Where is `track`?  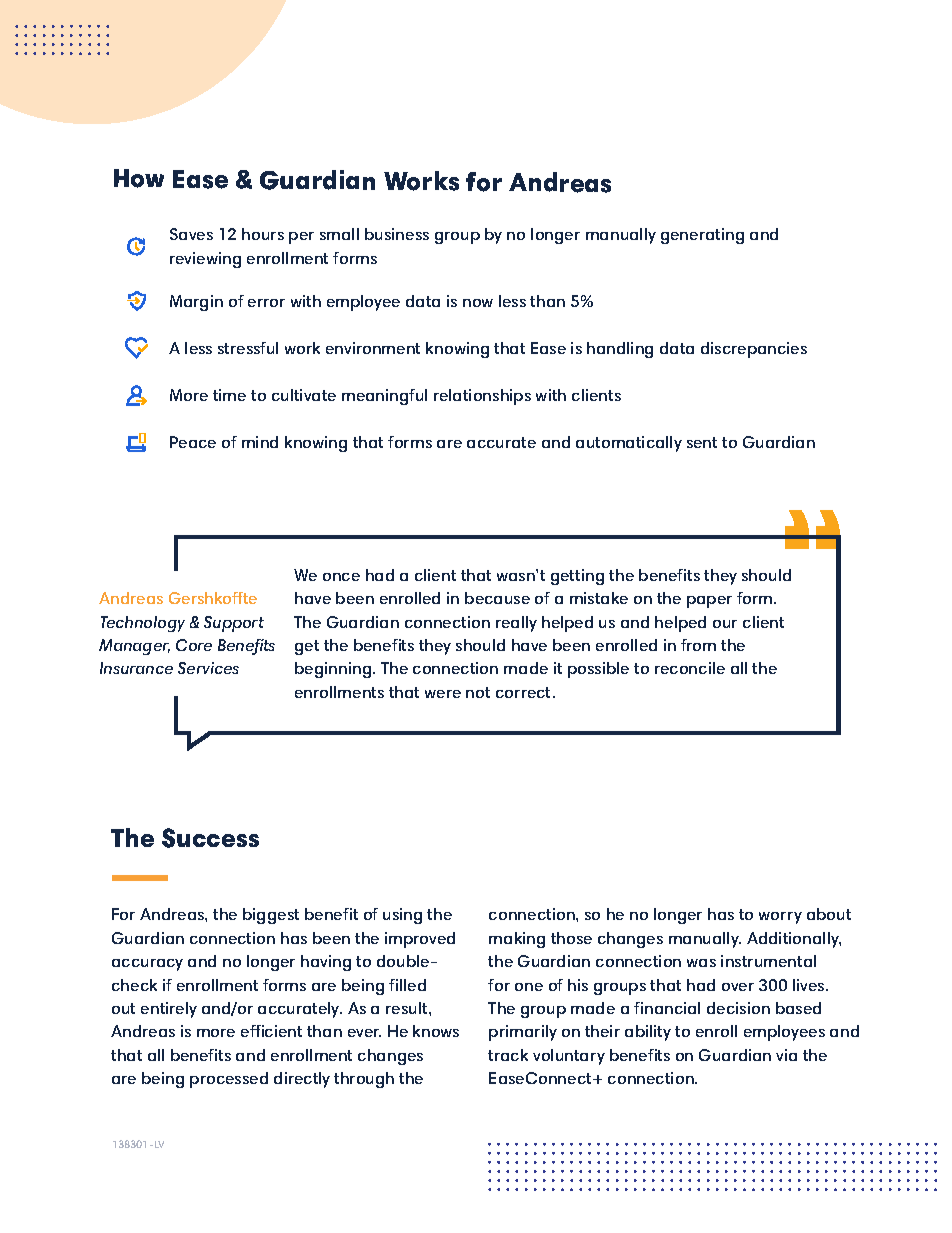
track is located at coordinates (508, 1055).
